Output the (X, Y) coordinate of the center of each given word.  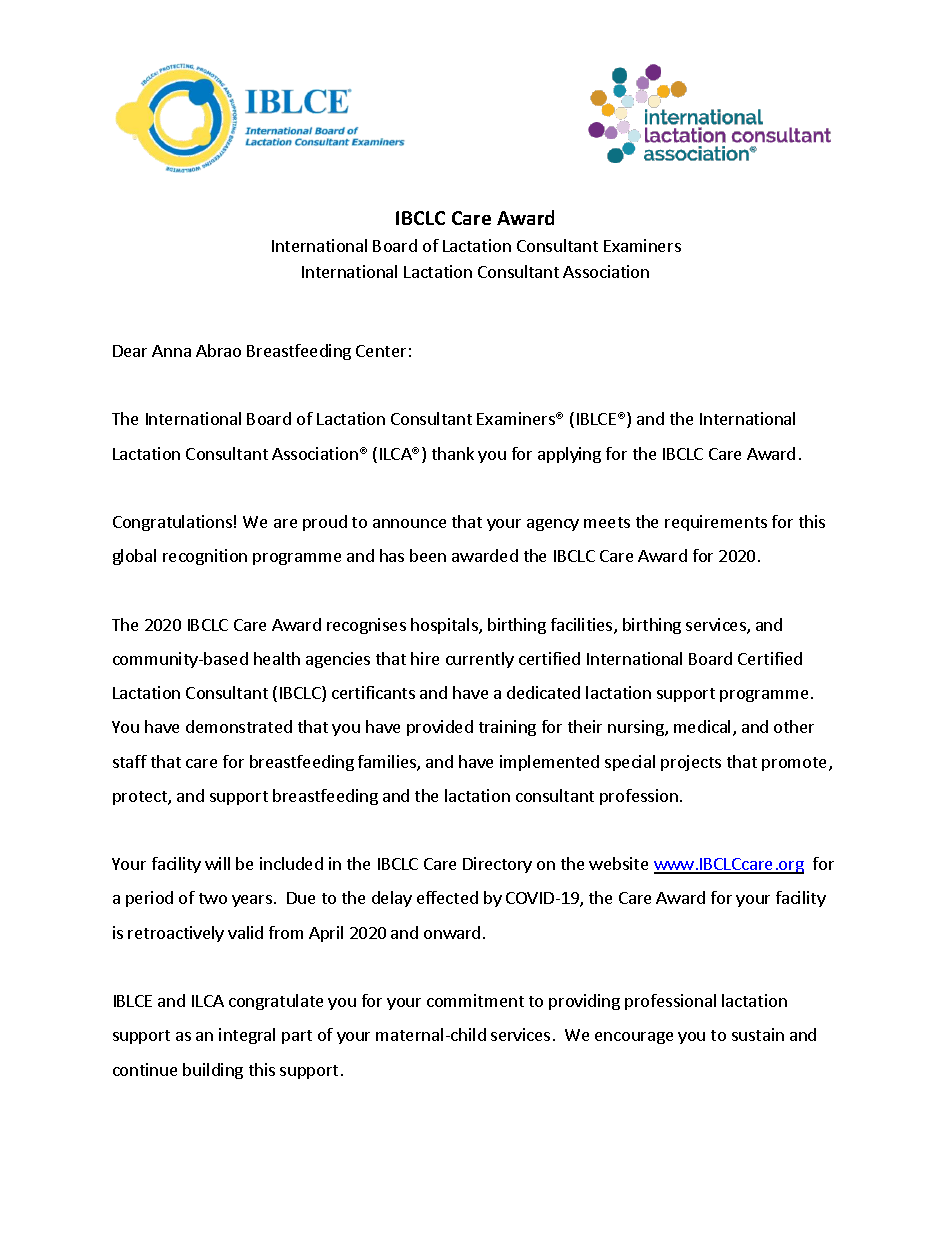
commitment (475, 1000)
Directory (497, 865)
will (217, 863)
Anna (171, 351)
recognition (205, 557)
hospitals (445, 626)
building (213, 1071)
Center (381, 351)
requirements (716, 523)
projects (691, 763)
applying (569, 455)
